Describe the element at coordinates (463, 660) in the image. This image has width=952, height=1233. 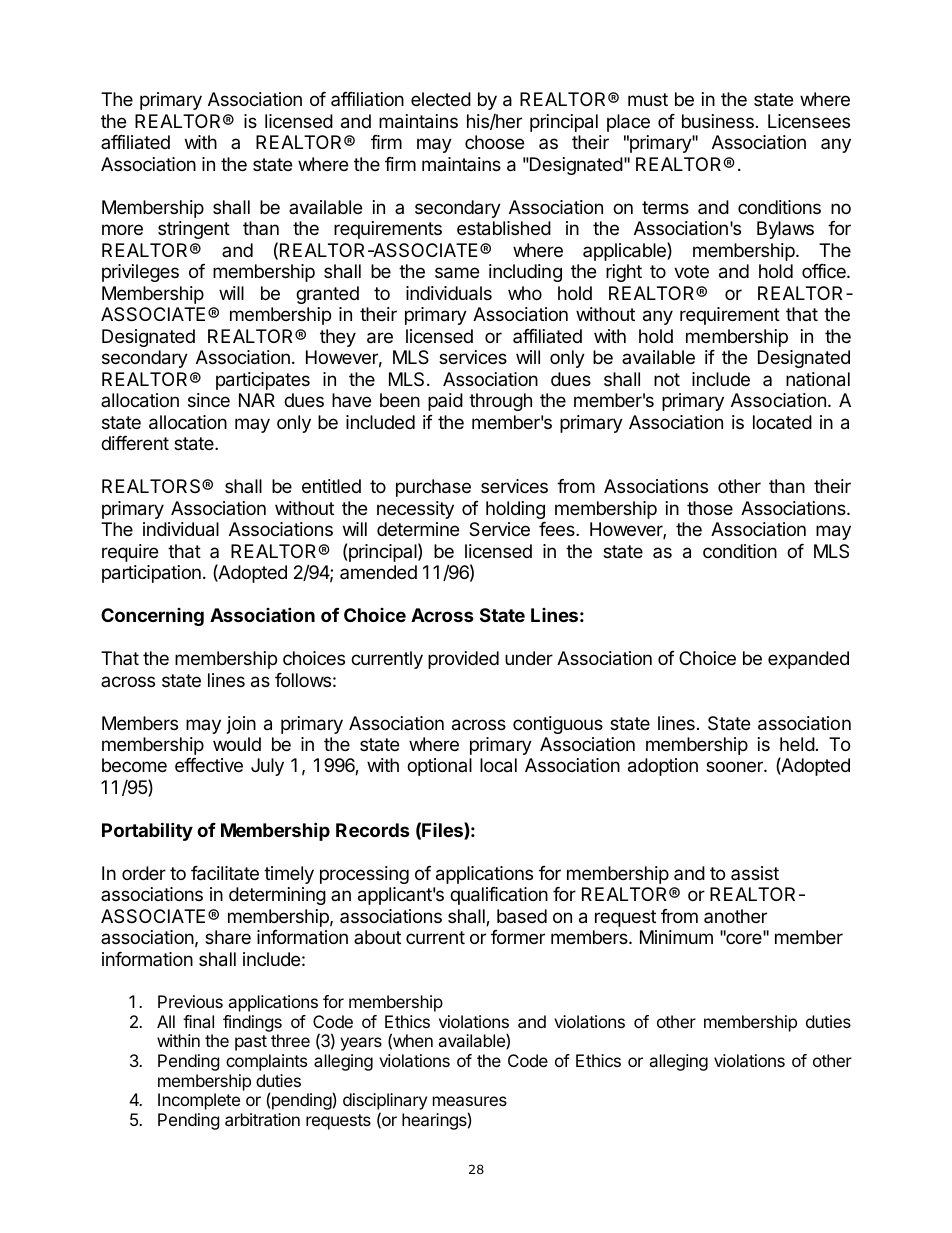
I see `provided` at that location.
